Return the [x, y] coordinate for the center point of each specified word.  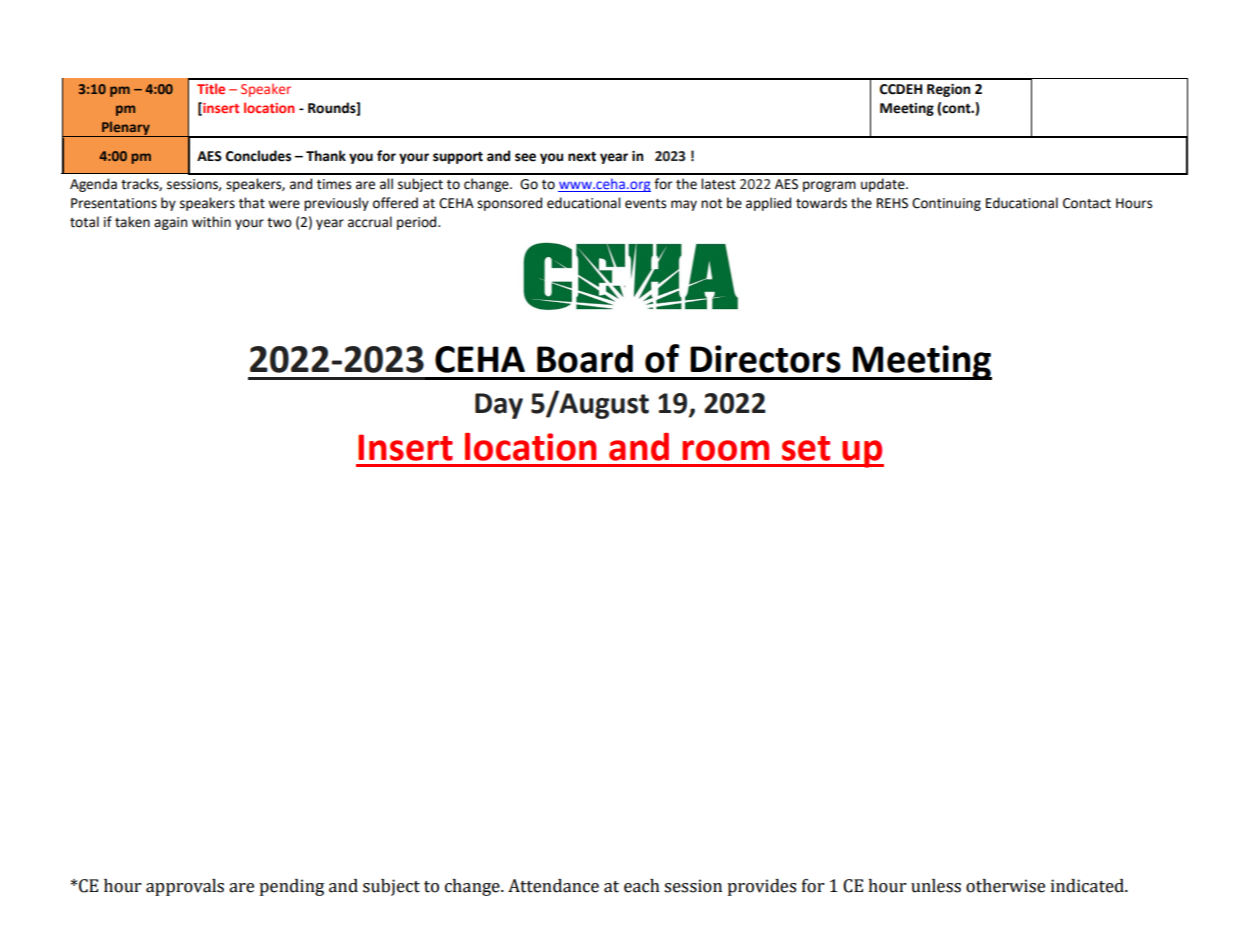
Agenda [93, 185]
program [829, 186]
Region [948, 90]
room [725, 450]
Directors [765, 359]
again [170, 223]
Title [211, 88]
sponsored [509, 204]
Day [499, 406]
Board [585, 358]
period [418, 223]
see [525, 157]
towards [821, 203]
